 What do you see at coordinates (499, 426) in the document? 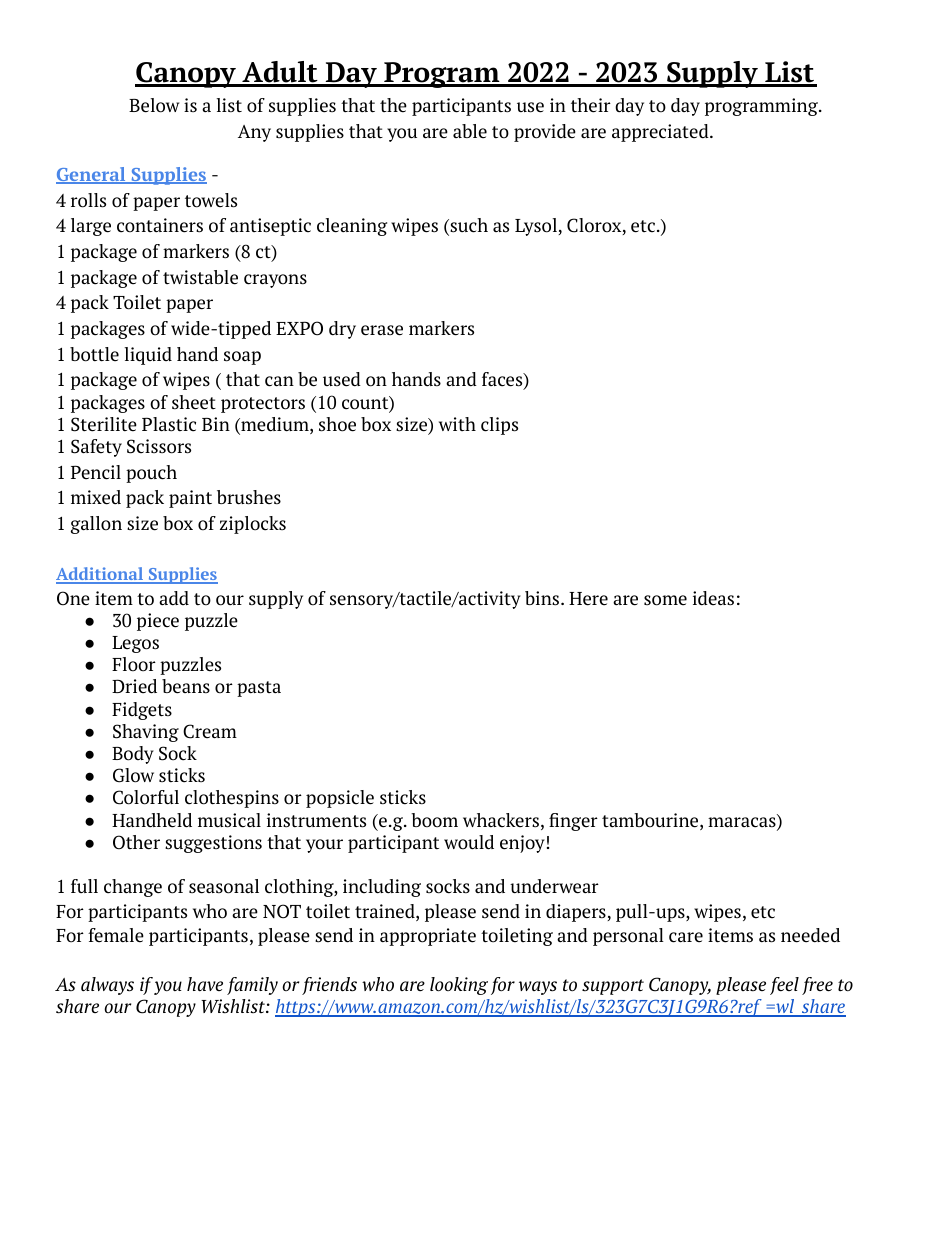
I see `clips` at bounding box center [499, 426].
